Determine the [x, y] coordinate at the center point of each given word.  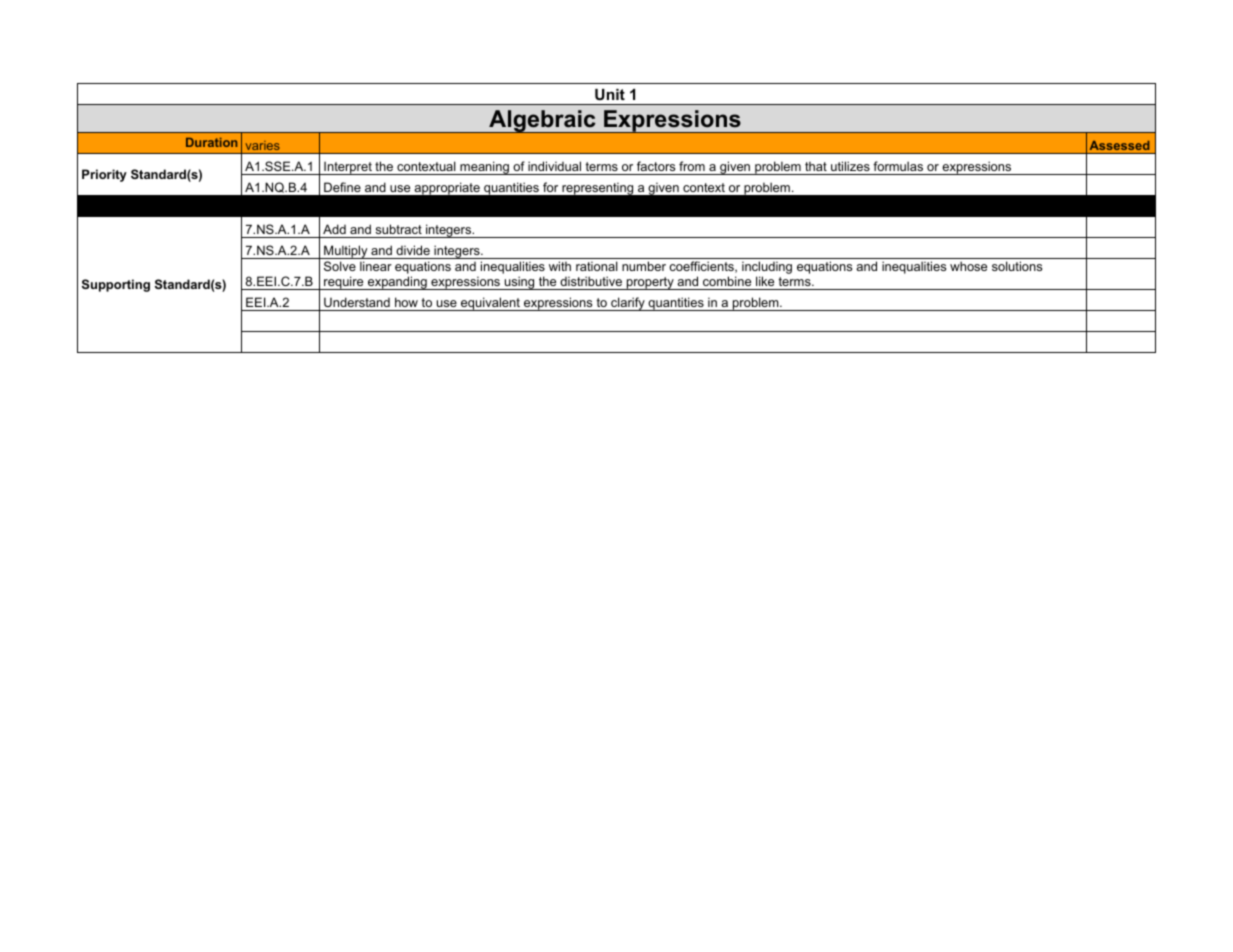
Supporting [116, 285]
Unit [610, 94]
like [765, 281]
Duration [211, 142]
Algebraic [542, 121]
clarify [628, 304]
